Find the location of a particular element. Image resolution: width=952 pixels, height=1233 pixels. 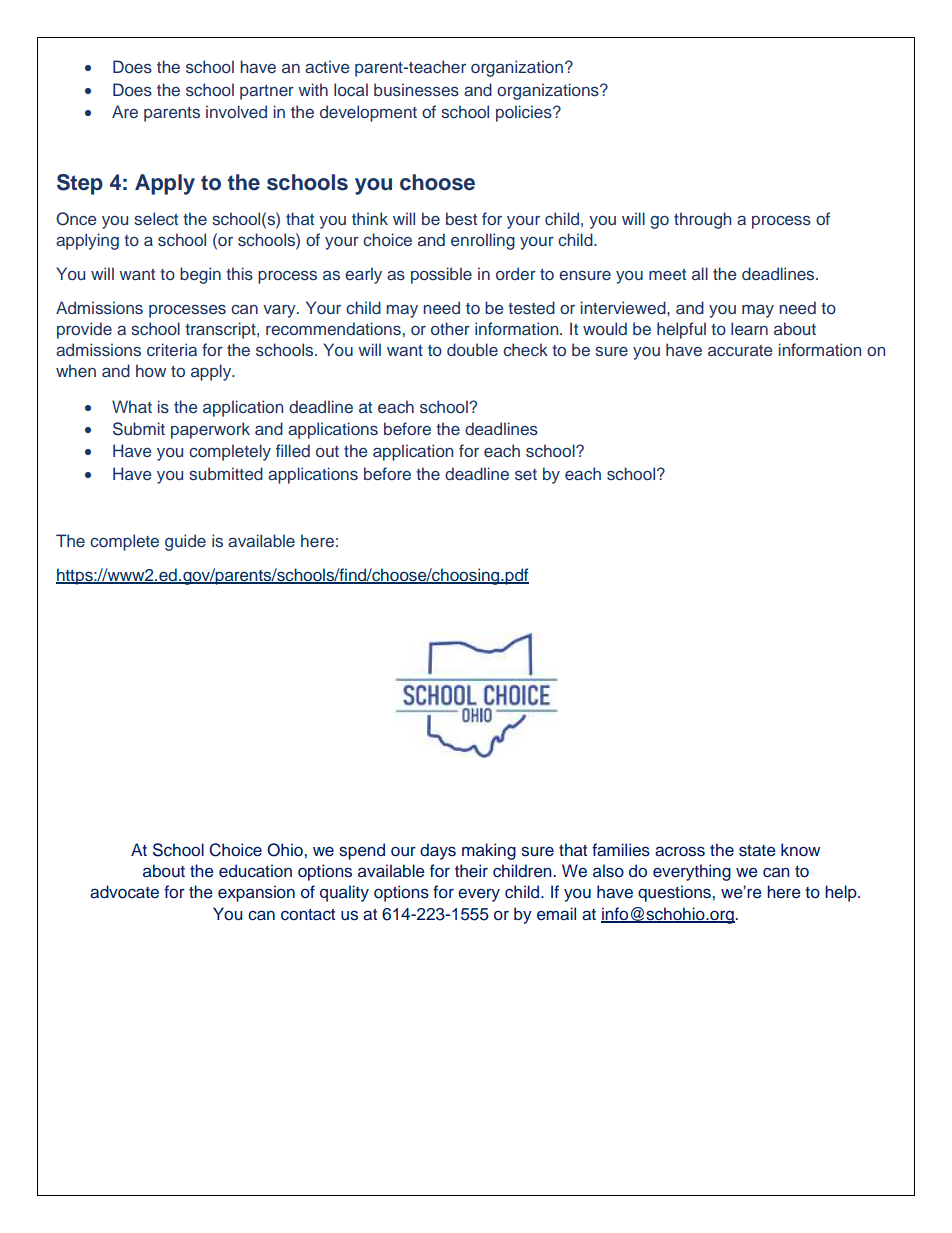

What is located at coordinates (132, 406).
